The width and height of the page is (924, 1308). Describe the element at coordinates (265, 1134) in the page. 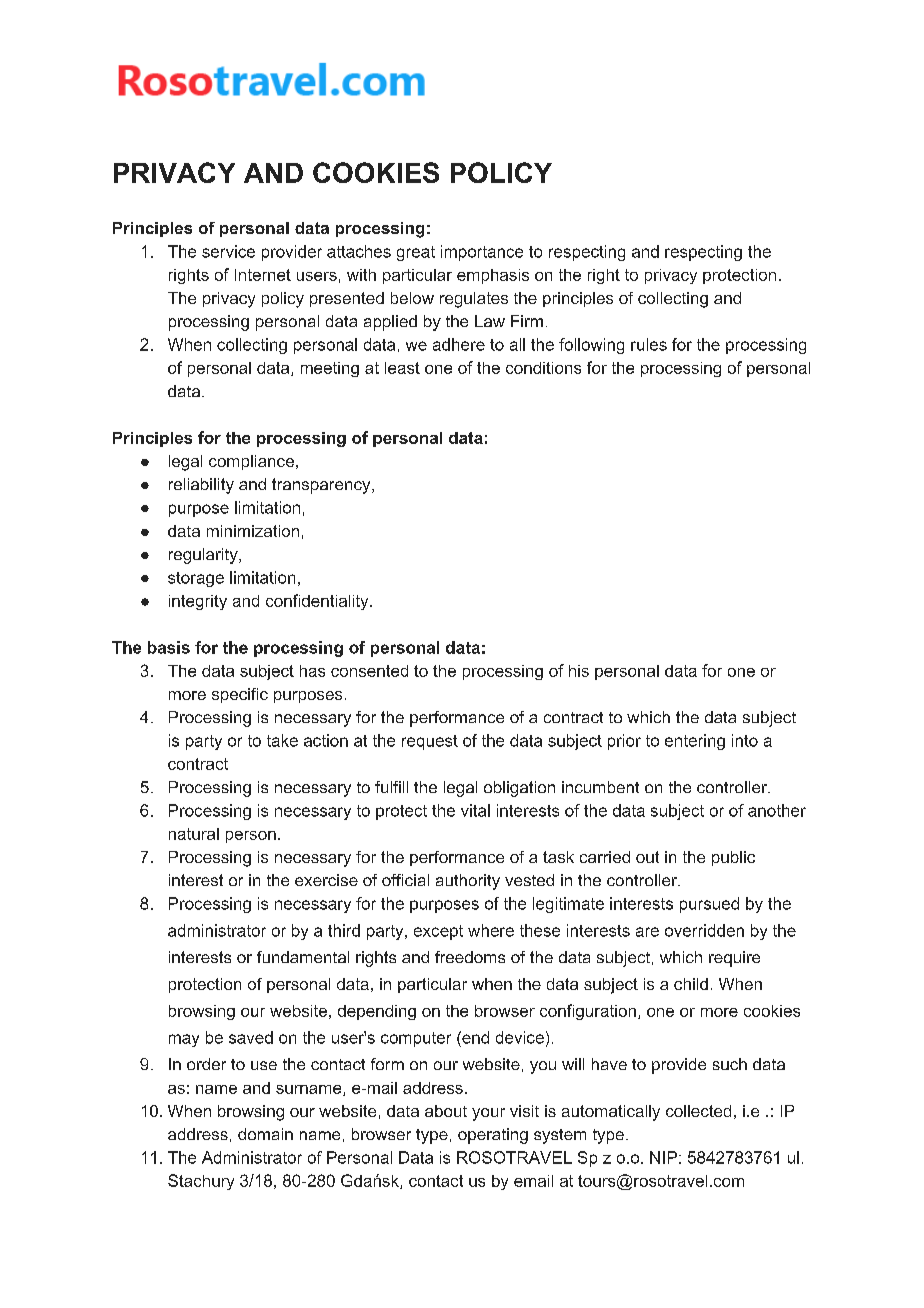

I see `domain` at that location.
